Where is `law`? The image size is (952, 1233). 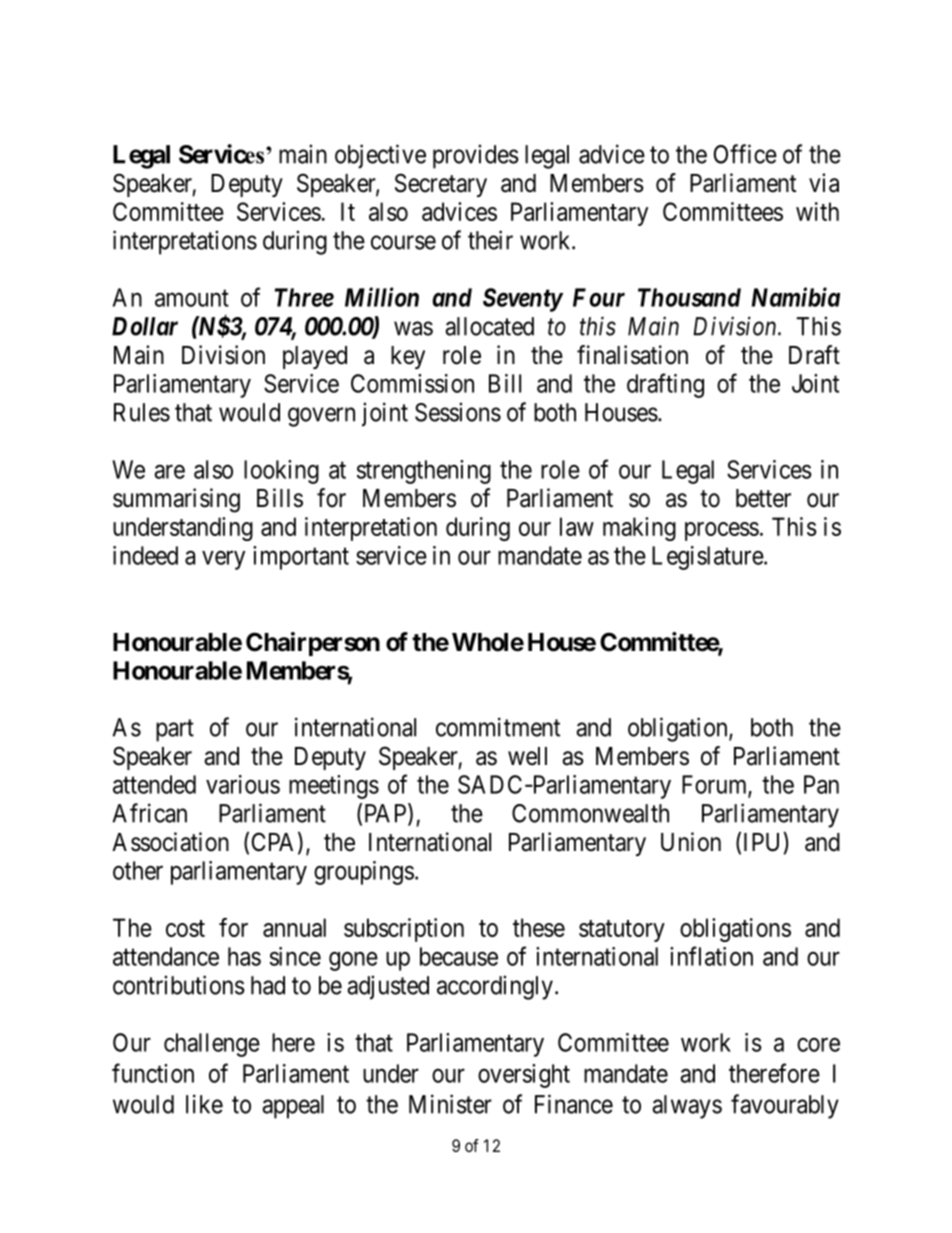
law is located at coordinates (577, 526).
